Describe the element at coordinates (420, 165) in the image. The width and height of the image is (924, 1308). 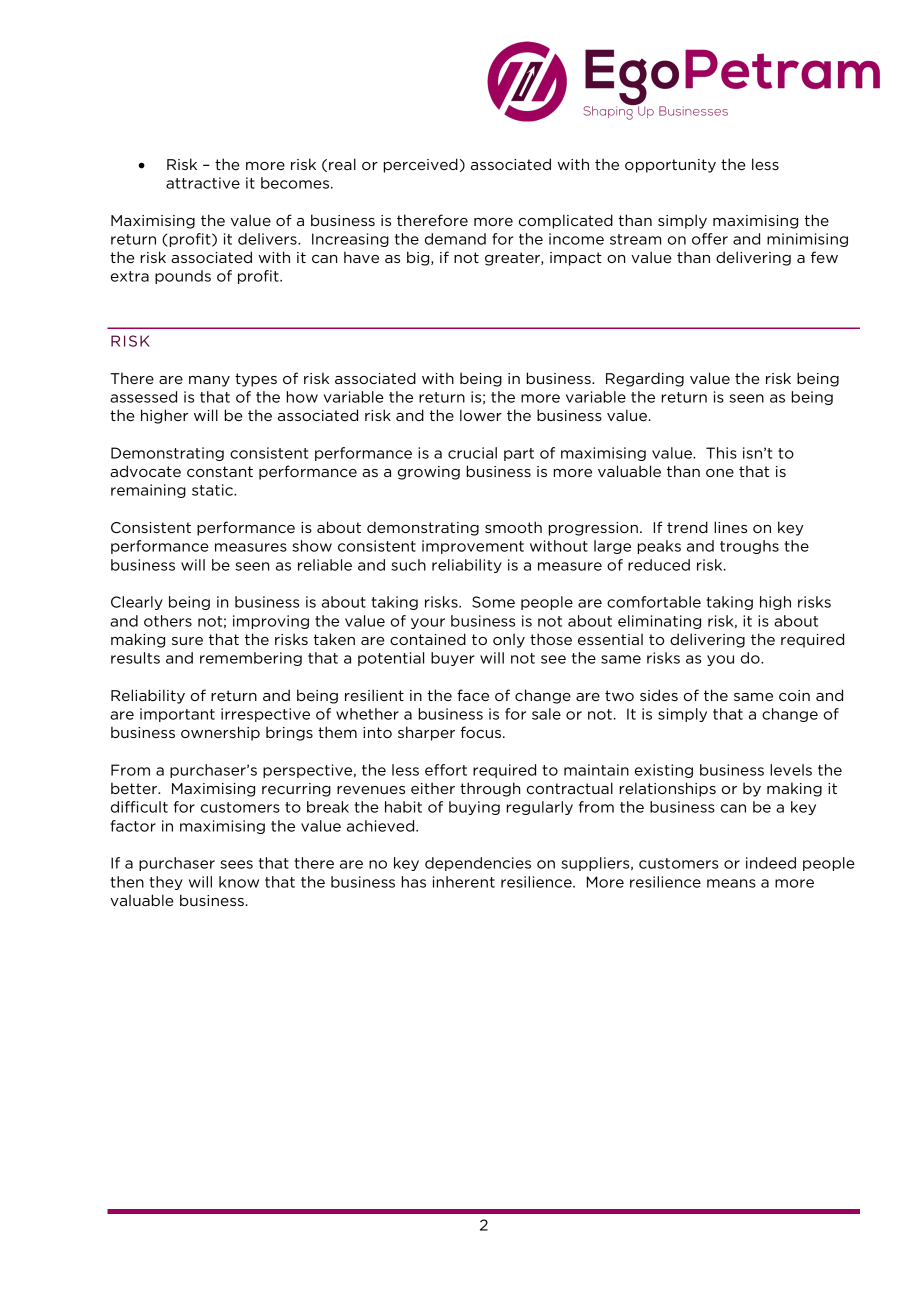
I see `perceived` at that location.
